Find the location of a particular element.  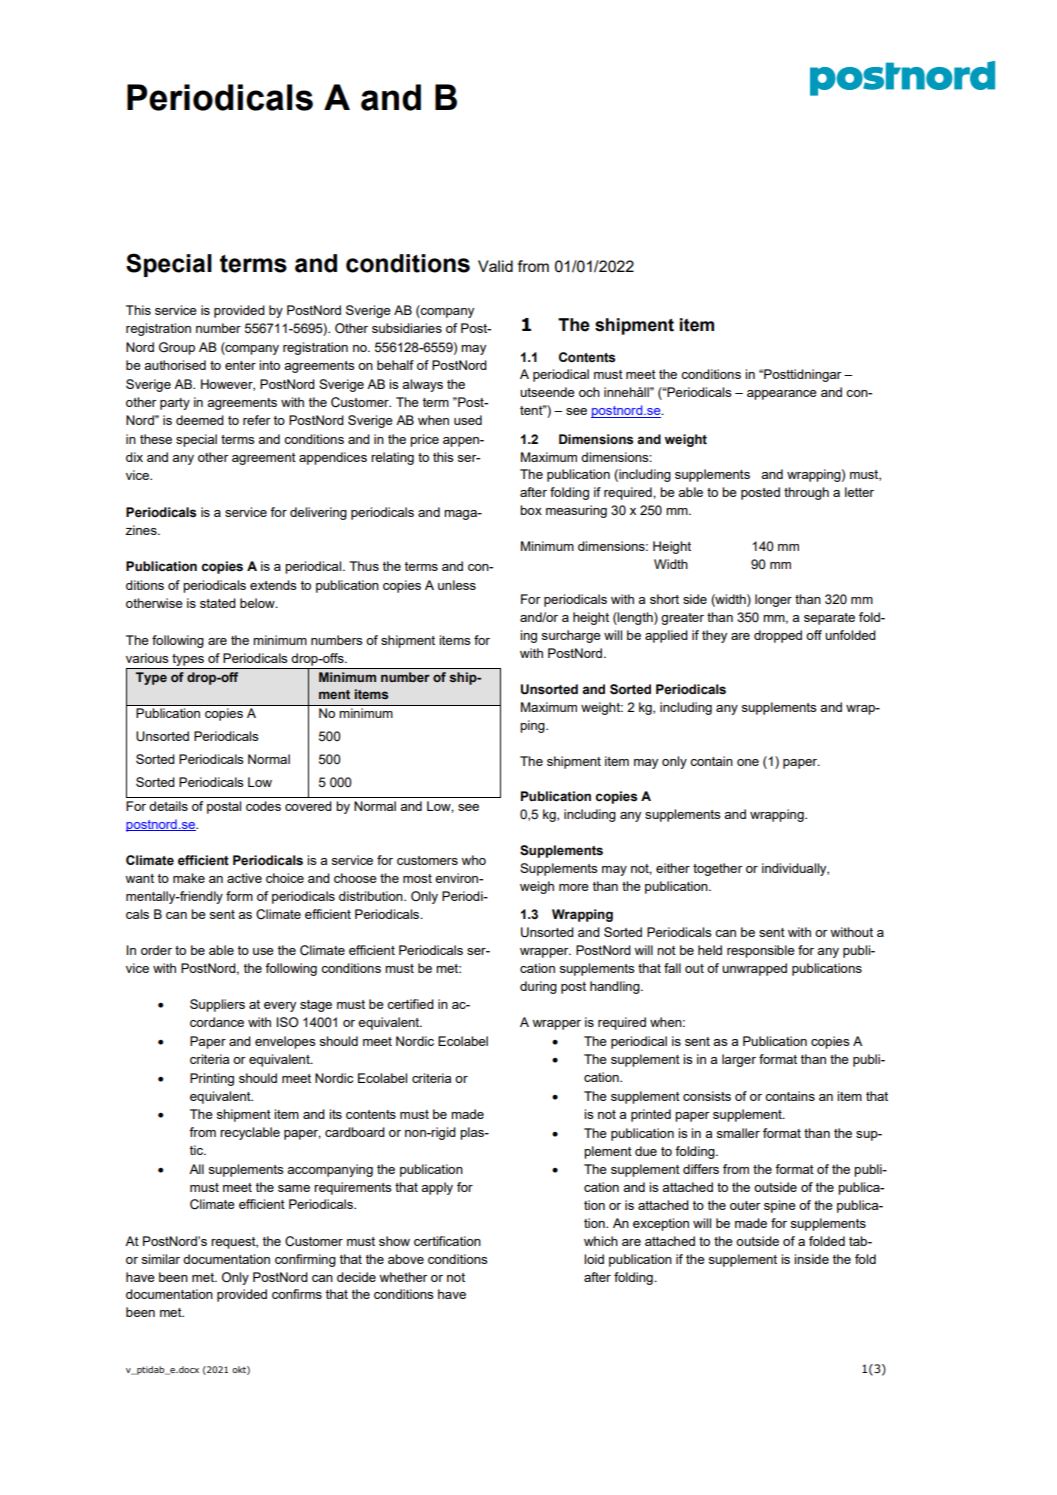

enter is located at coordinates (240, 365).
